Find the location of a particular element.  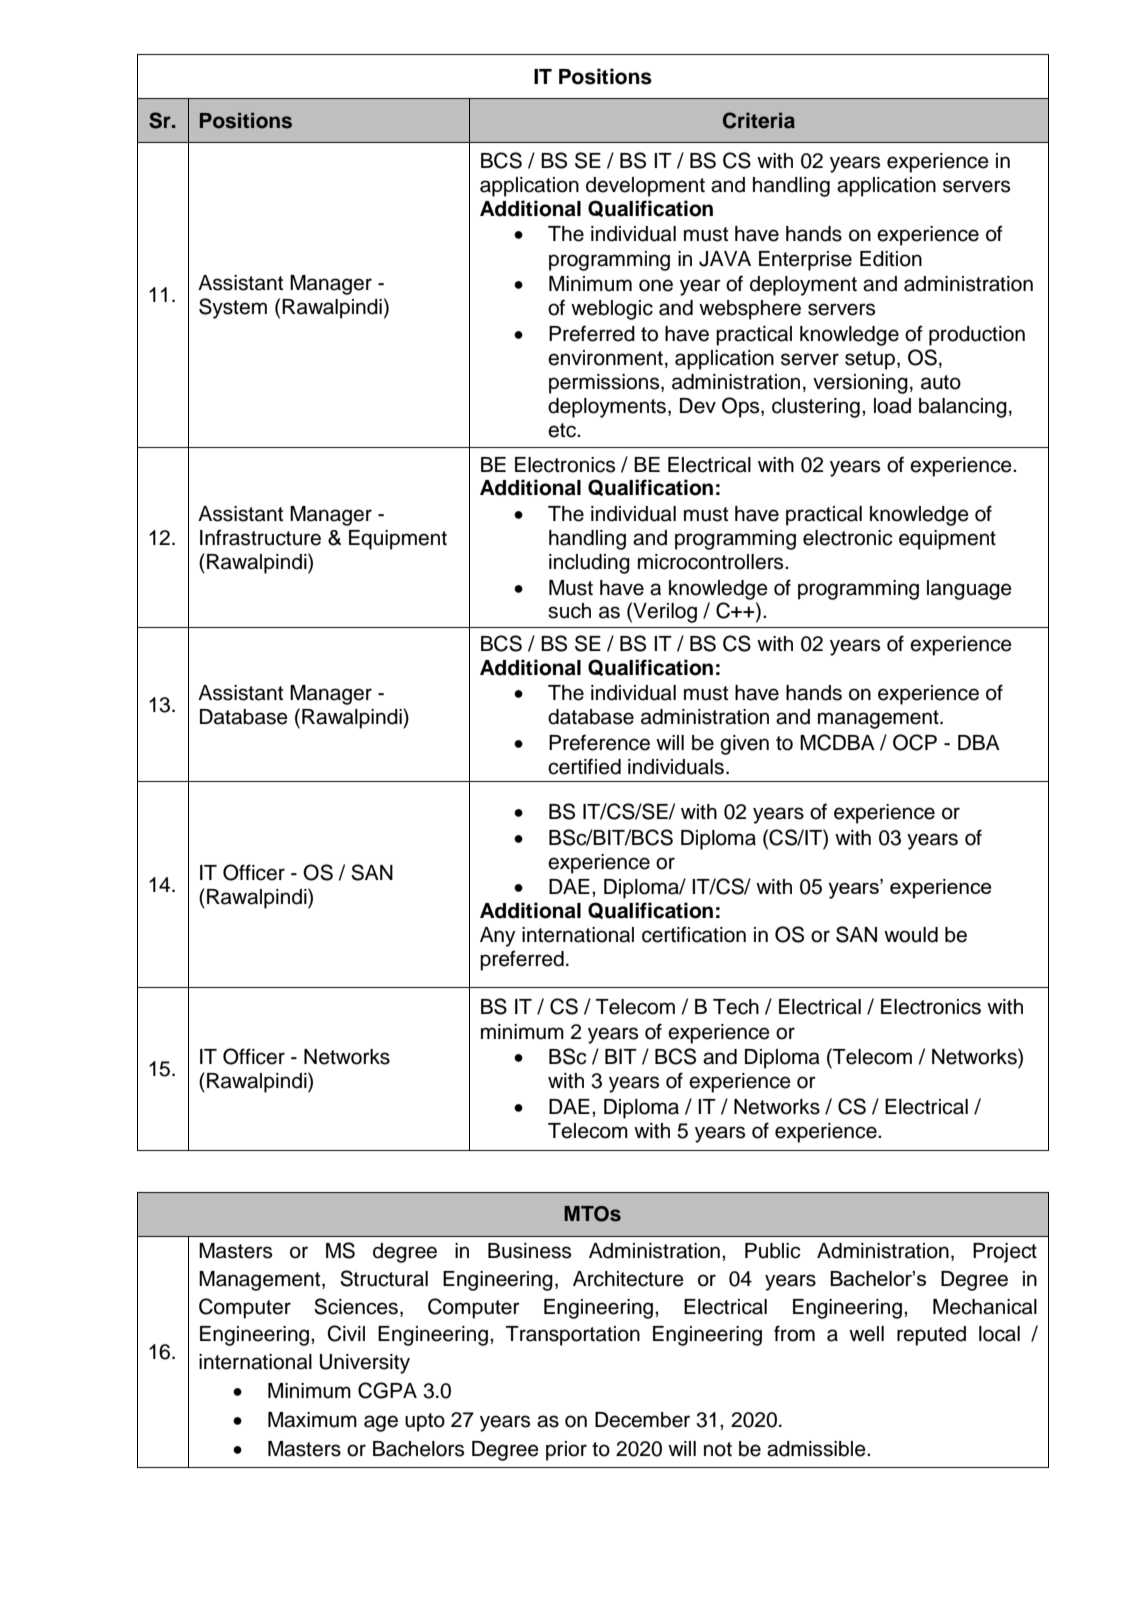

Infrastructure is located at coordinates (260, 537).
